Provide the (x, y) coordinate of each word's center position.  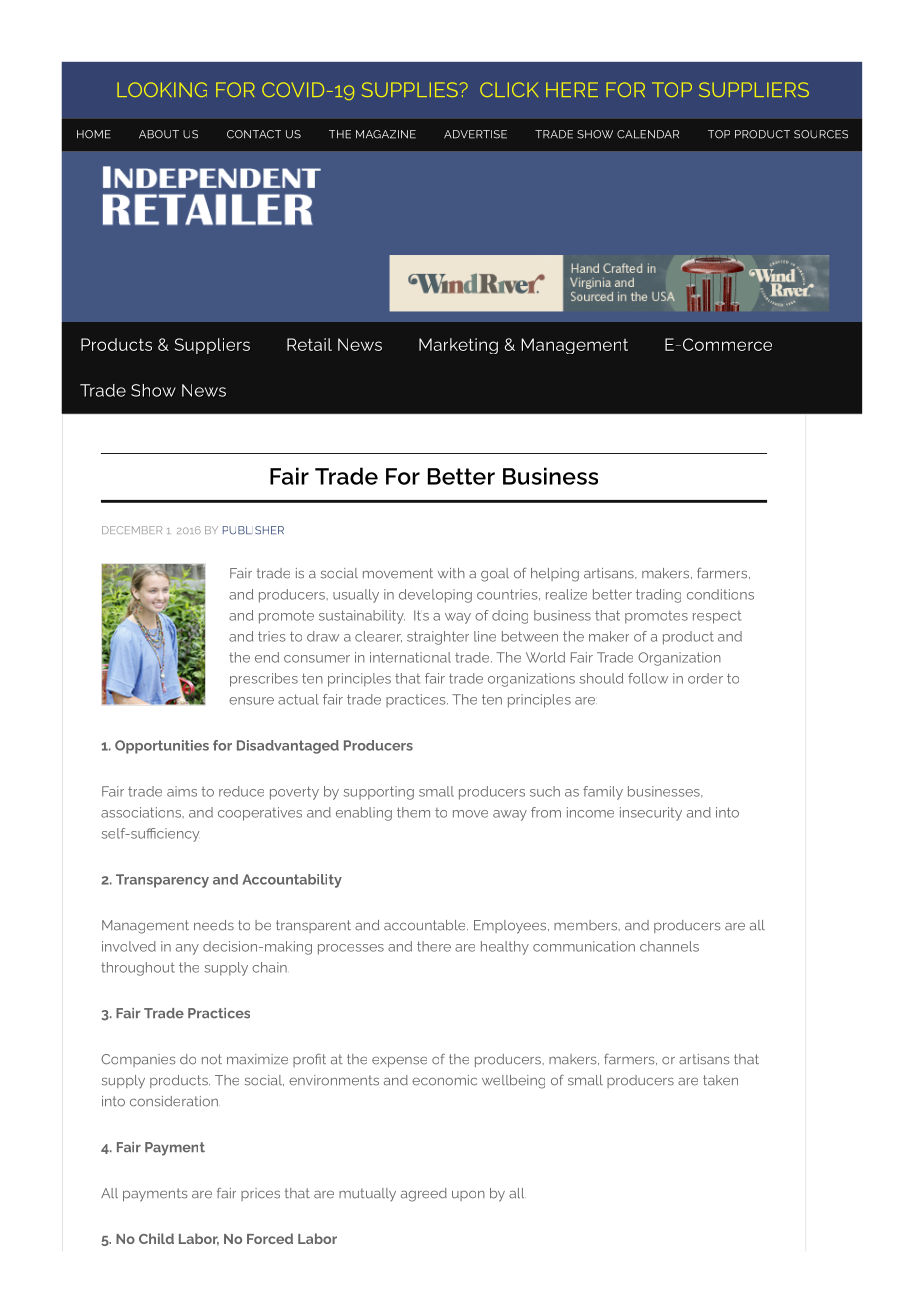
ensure (251, 701)
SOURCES (821, 134)
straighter (438, 638)
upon (468, 1195)
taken (720, 1080)
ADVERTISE (475, 134)
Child (156, 1238)
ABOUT (159, 134)
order (705, 678)
